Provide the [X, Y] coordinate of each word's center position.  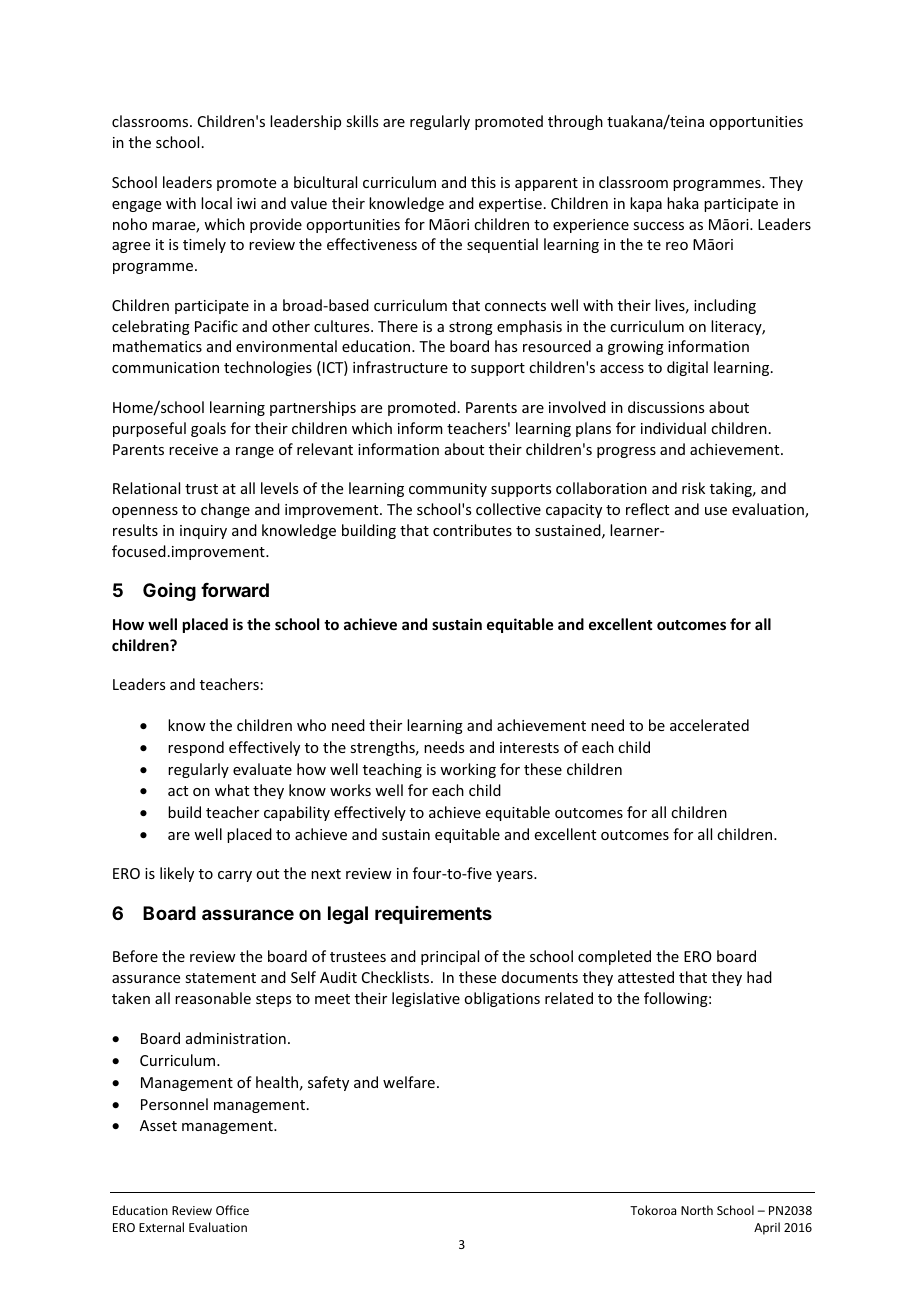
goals [208, 429]
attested [646, 977]
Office [232, 1210]
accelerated [709, 725]
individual [673, 428]
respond [196, 748]
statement [220, 978]
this [483, 182]
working [468, 770]
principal [450, 957]
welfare [409, 1082]
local [216, 203]
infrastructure [400, 367]
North [697, 1210]
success [658, 226]
